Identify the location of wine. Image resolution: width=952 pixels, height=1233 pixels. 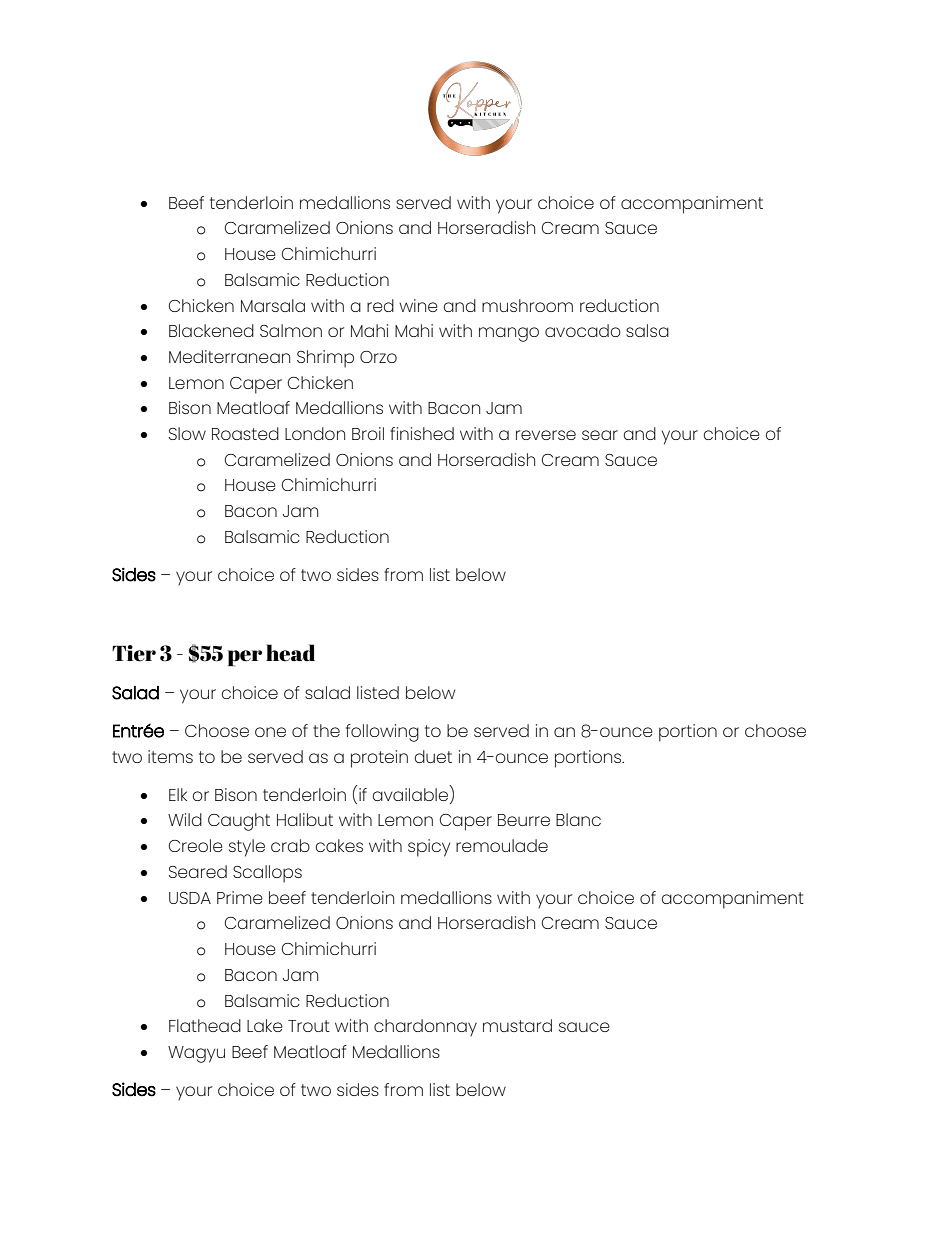
(418, 305).
